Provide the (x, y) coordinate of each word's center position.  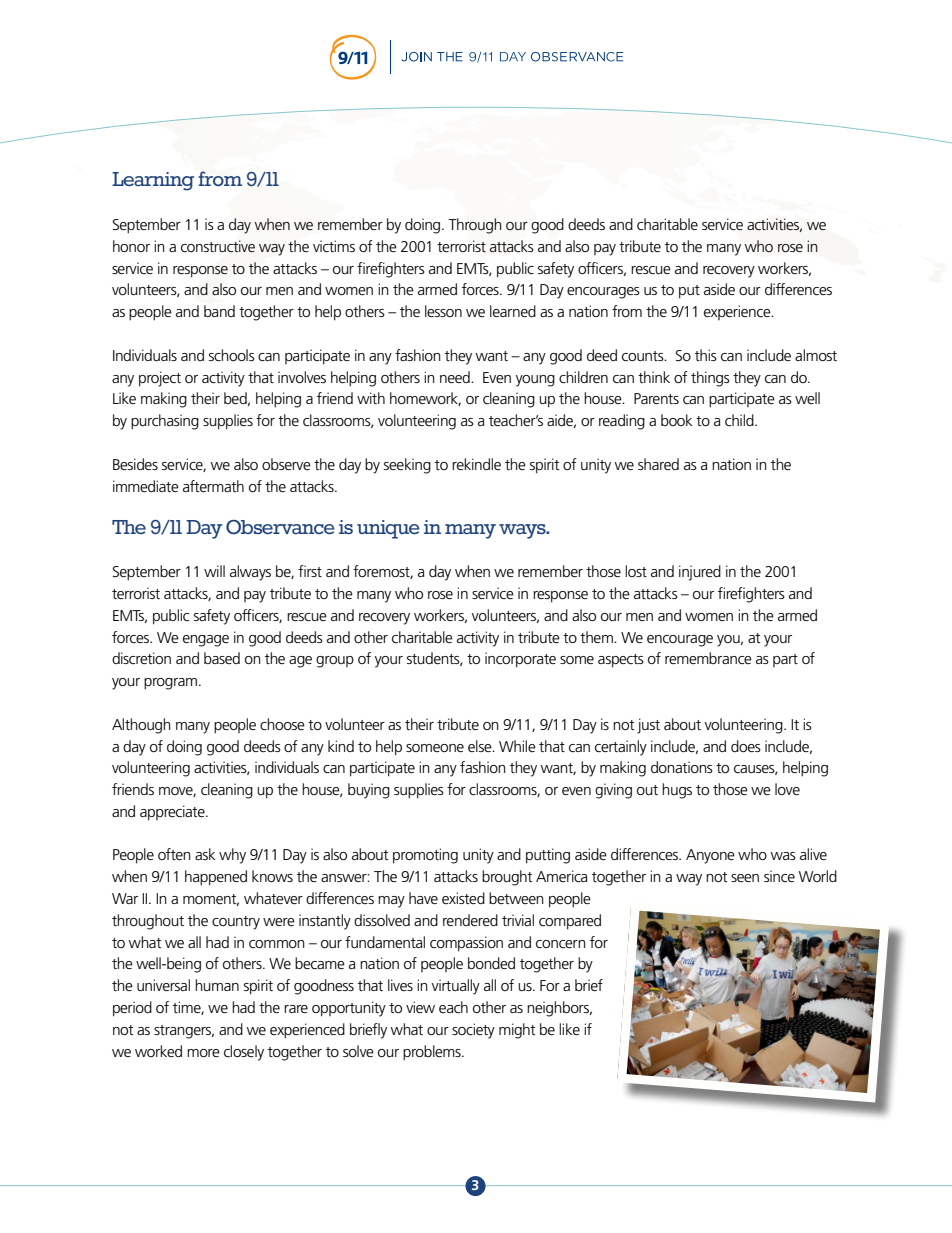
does (746, 746)
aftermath (213, 486)
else (481, 746)
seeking (407, 466)
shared (658, 464)
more (203, 1053)
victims (334, 246)
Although (141, 726)
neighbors (559, 1009)
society (473, 1031)
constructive (218, 246)
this (706, 355)
